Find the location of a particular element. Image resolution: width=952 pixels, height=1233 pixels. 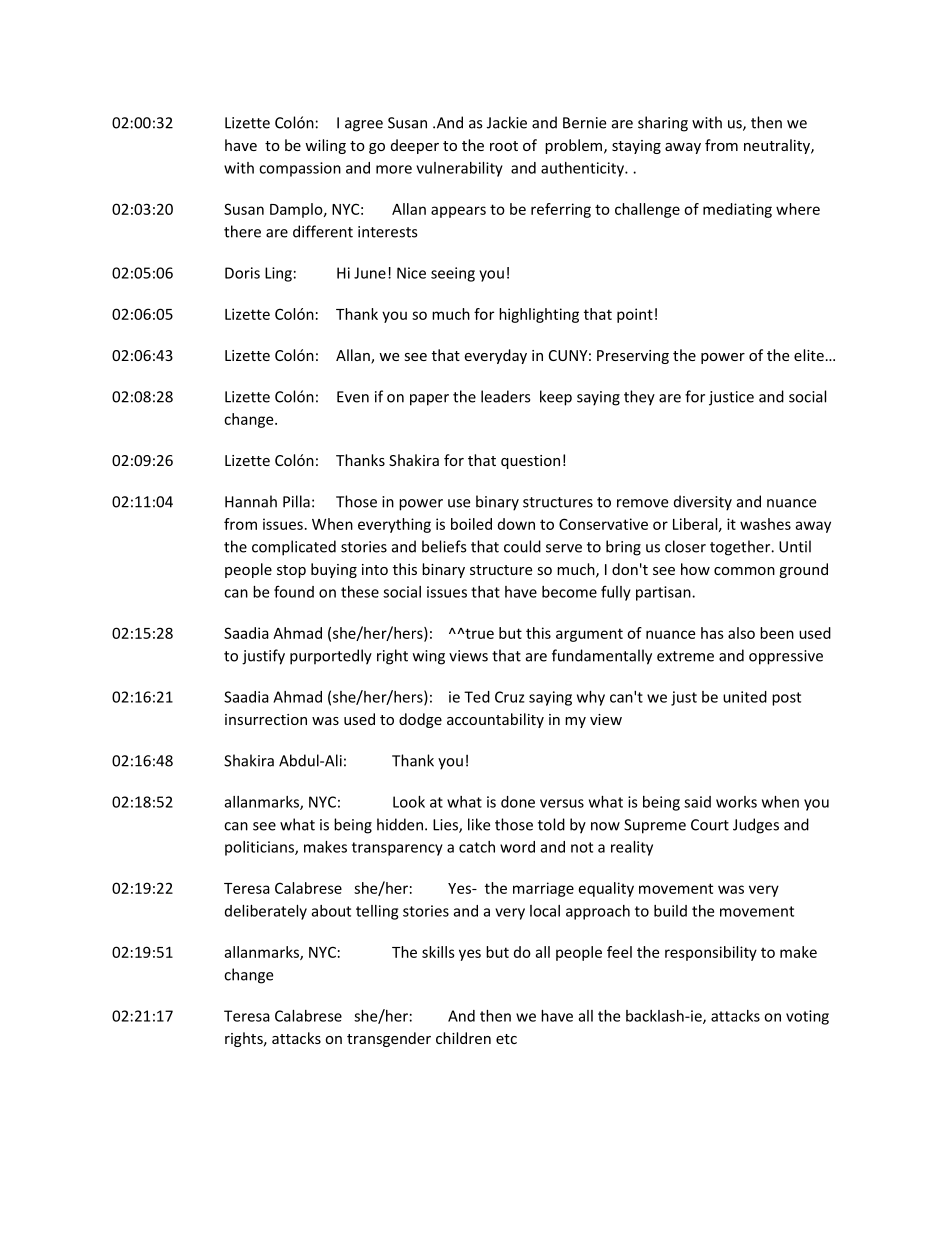

leaders is located at coordinates (505, 396).
